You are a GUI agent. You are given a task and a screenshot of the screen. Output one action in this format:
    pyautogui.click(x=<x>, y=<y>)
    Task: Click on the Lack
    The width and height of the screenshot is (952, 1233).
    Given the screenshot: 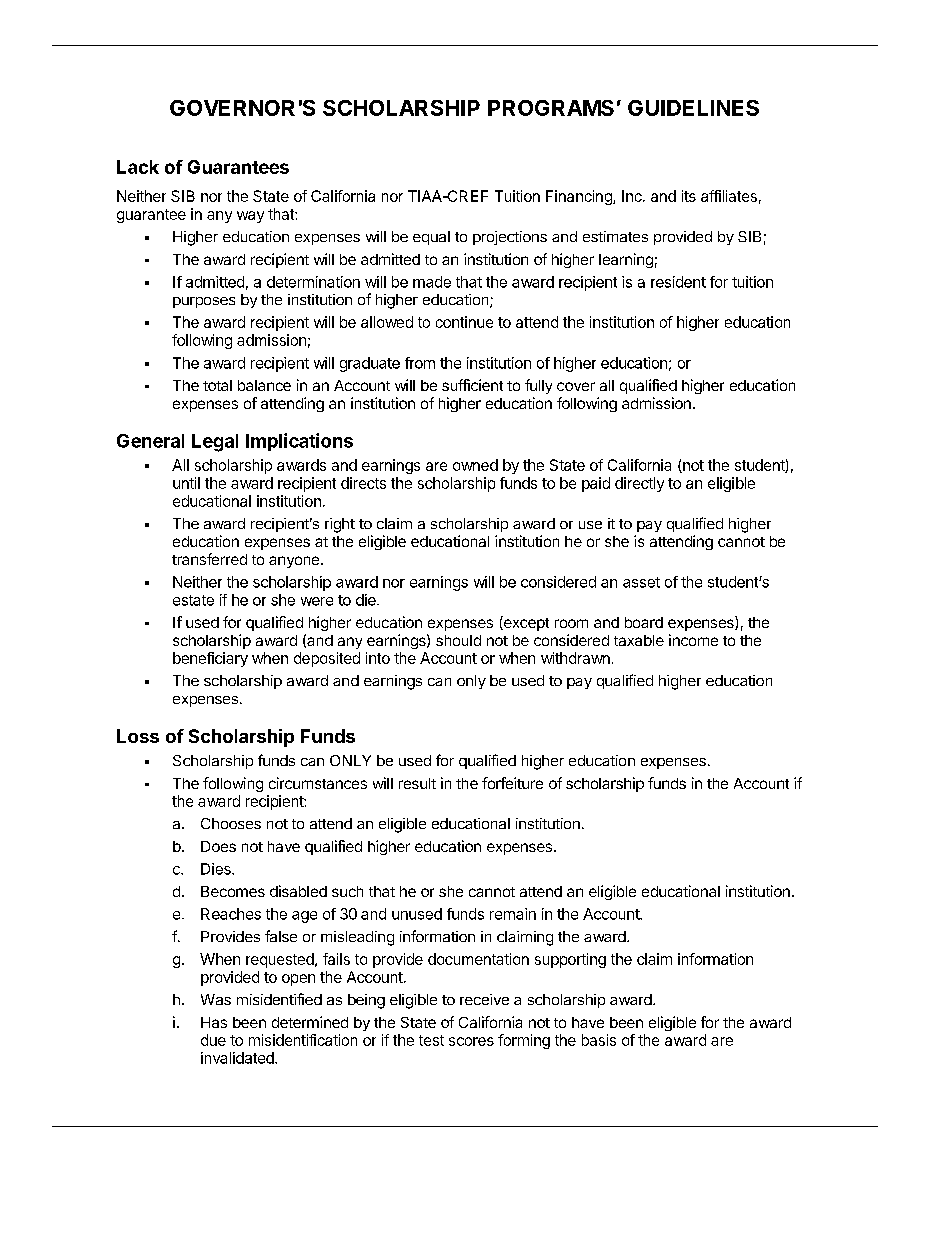 What is the action you would take?
    pyautogui.click(x=138, y=167)
